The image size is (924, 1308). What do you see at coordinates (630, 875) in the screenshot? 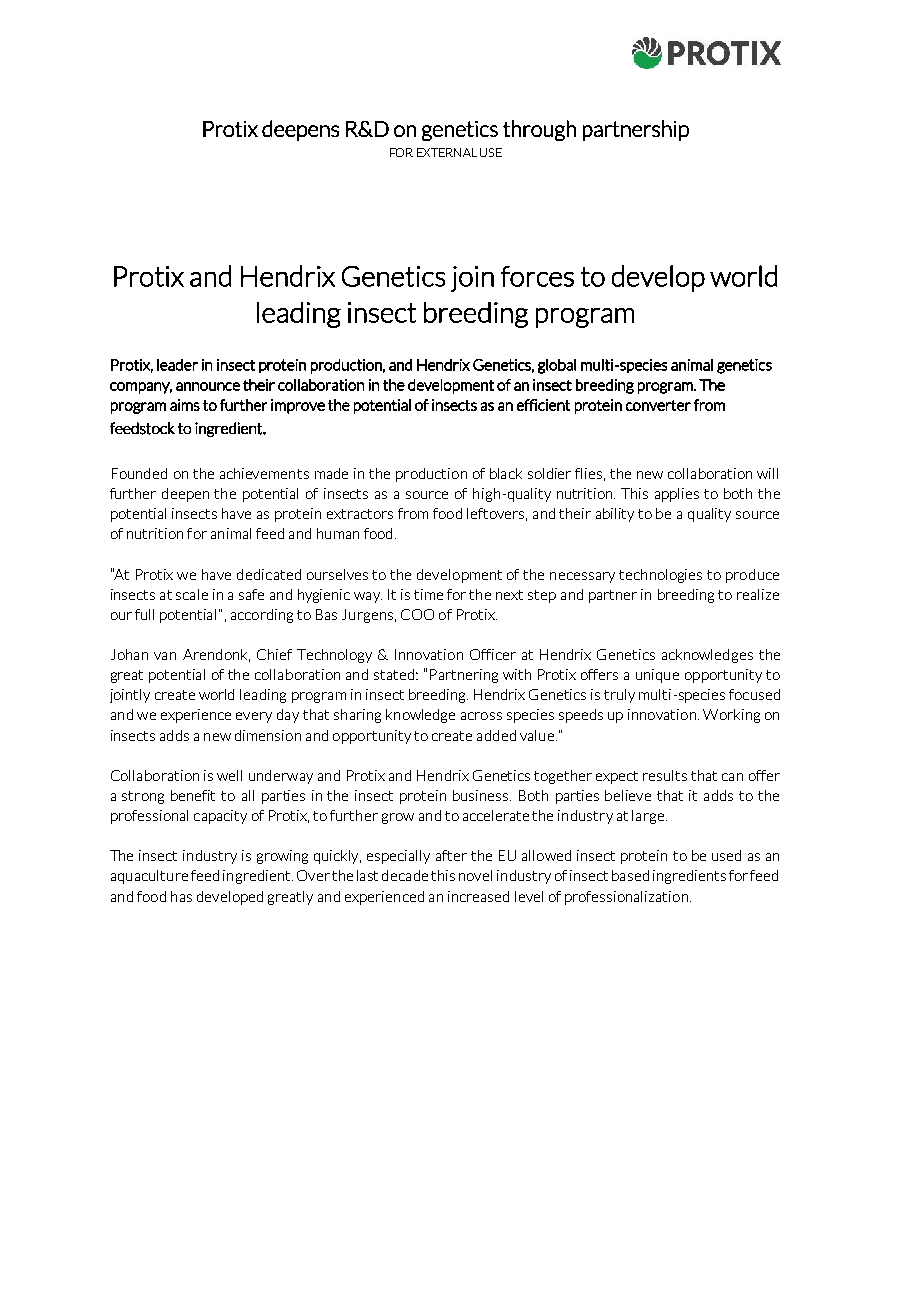
I see `based` at bounding box center [630, 875].
